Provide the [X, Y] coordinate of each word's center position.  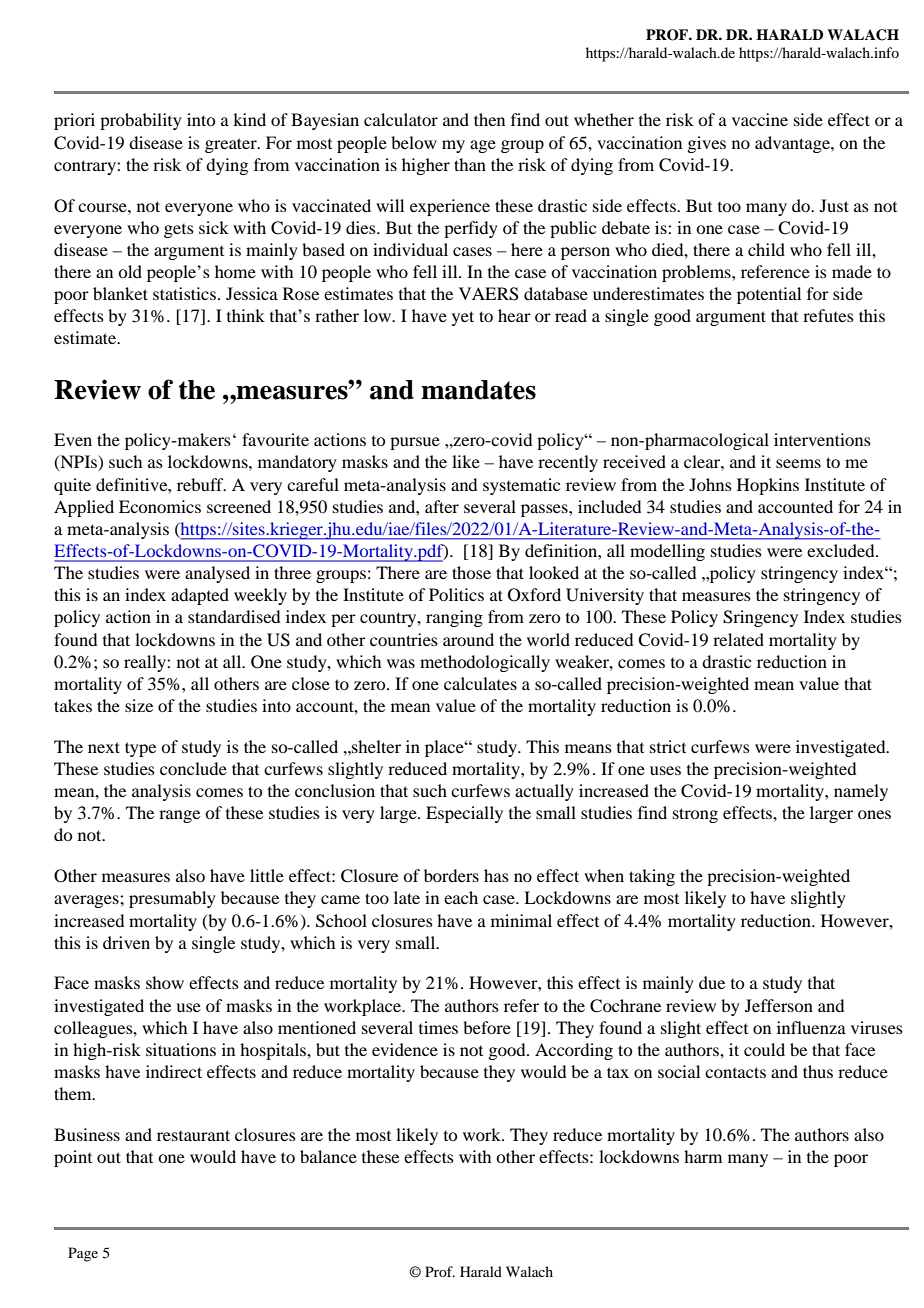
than [470, 164]
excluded [842, 550]
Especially [464, 814]
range [179, 816]
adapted [200, 596]
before [487, 1027]
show [165, 982]
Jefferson [779, 1005]
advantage [793, 144]
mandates [478, 390]
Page [83, 1254]
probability [141, 121]
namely [861, 792]
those [471, 572]
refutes [828, 315]
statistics [184, 293]
